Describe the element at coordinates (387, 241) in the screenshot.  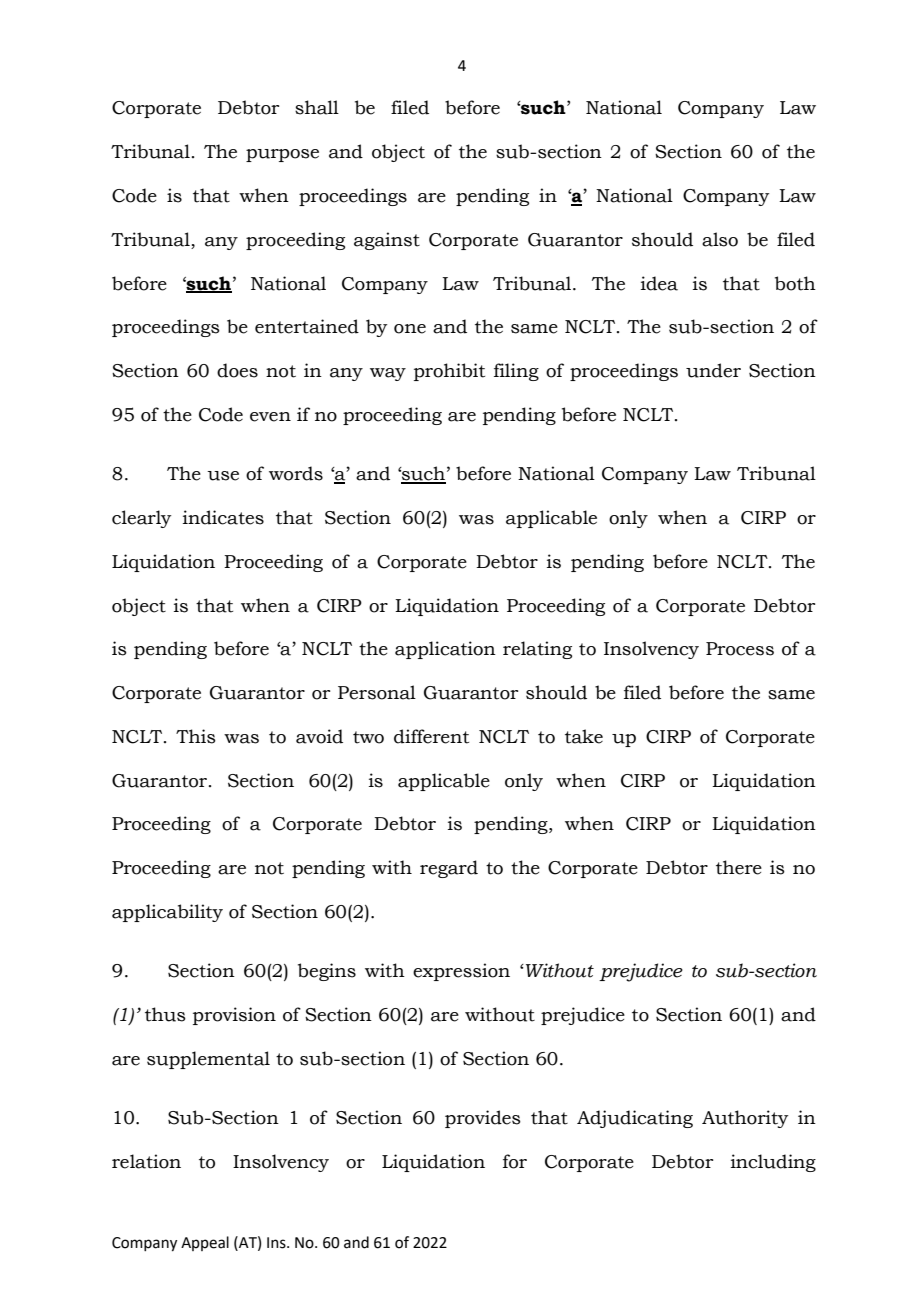
I see `against` at that location.
